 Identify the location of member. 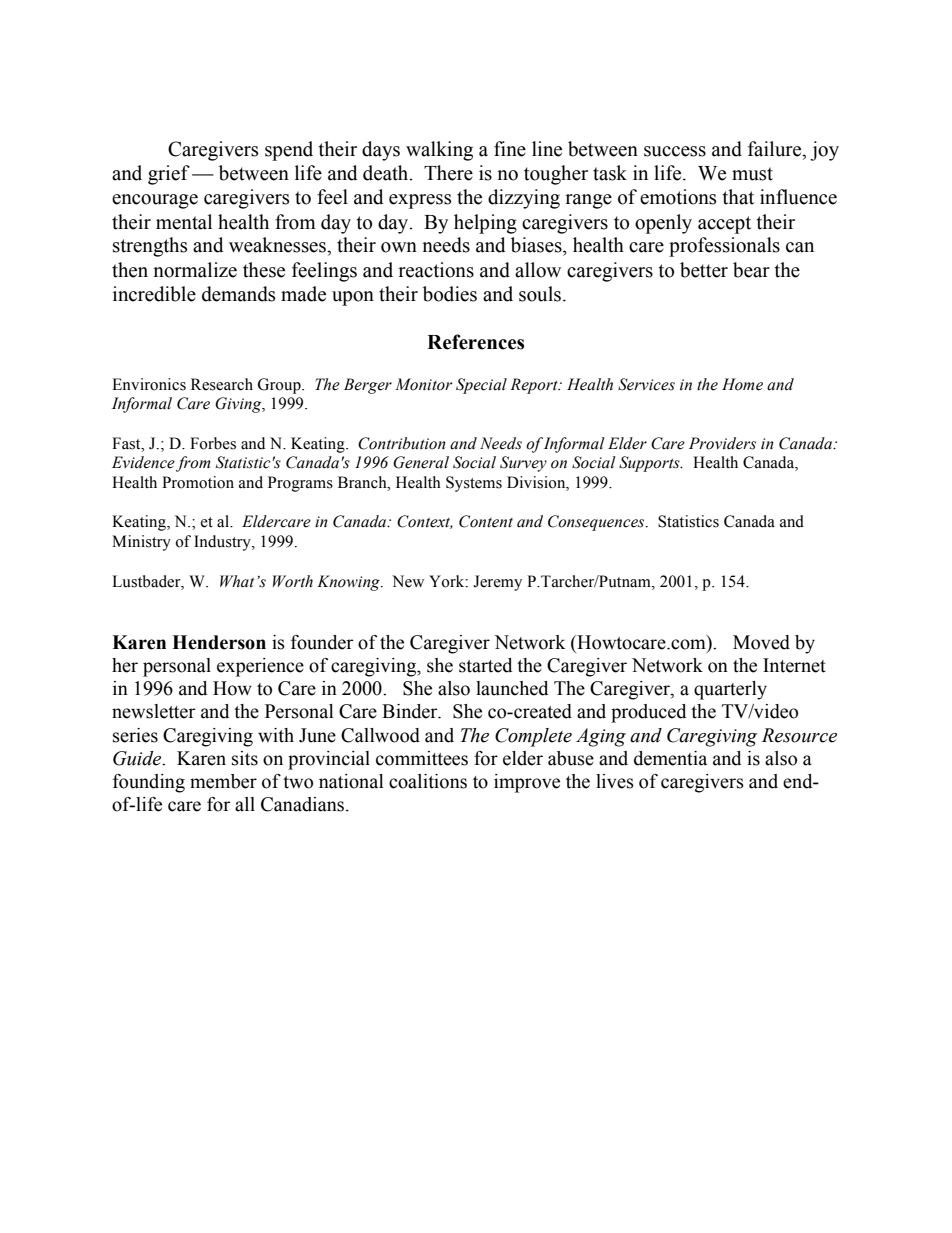
(223, 781).
